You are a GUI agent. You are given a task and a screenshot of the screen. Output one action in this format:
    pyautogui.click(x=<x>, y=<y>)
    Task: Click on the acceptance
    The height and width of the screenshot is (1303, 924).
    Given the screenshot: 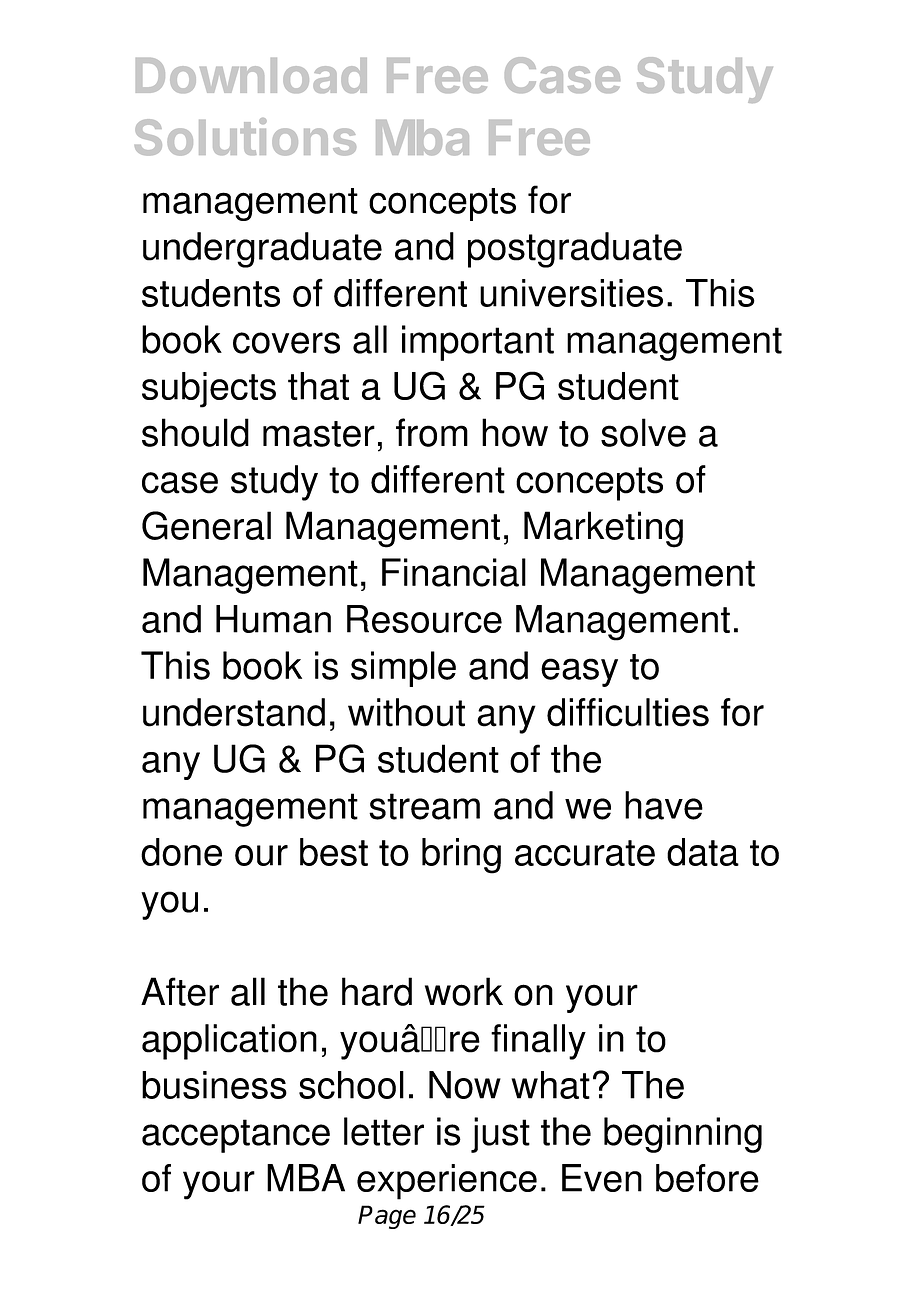 What is the action you would take?
    pyautogui.click(x=236, y=1136)
